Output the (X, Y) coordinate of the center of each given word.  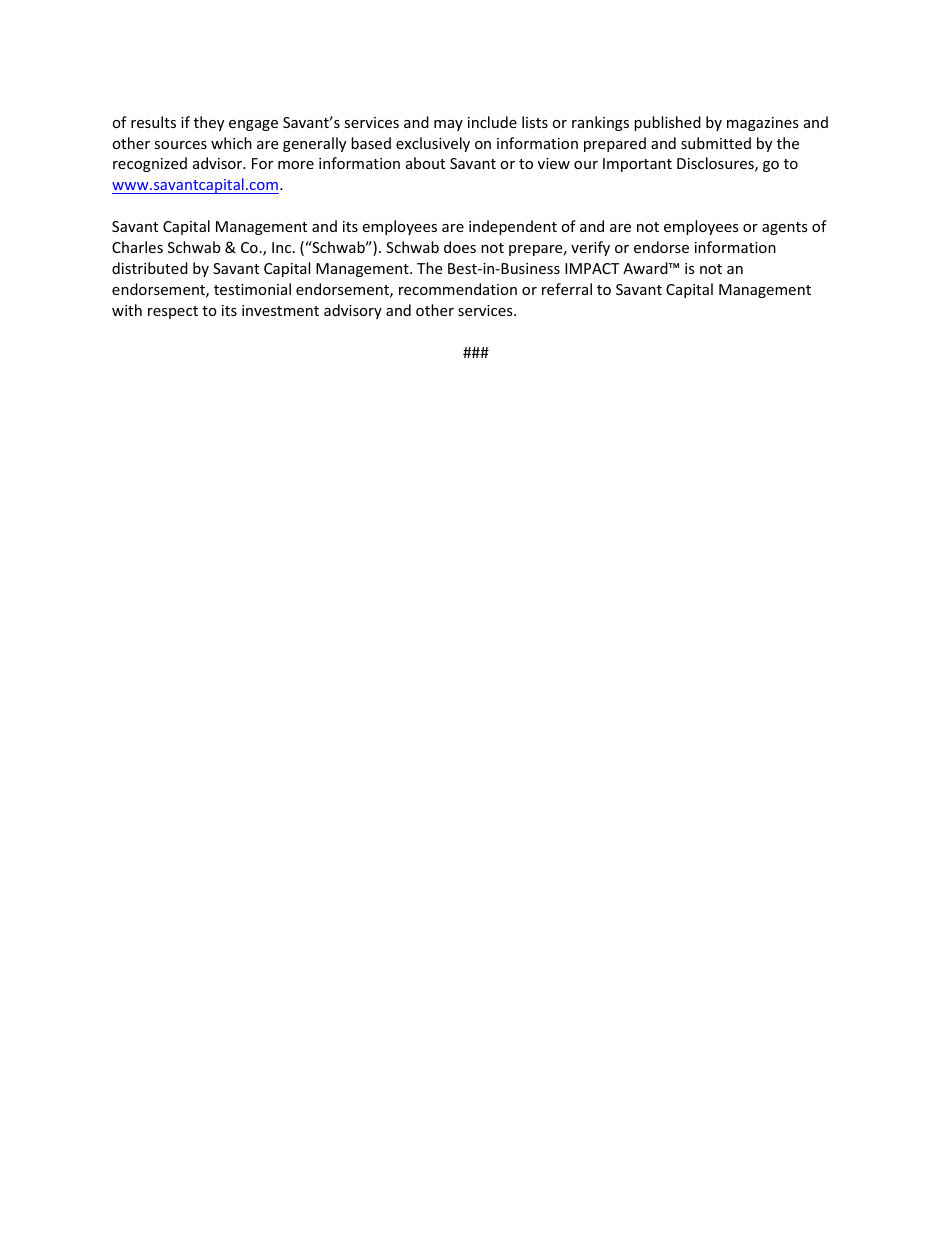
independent (513, 227)
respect (173, 312)
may (448, 125)
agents (785, 228)
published (667, 123)
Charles (137, 247)
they (209, 123)
